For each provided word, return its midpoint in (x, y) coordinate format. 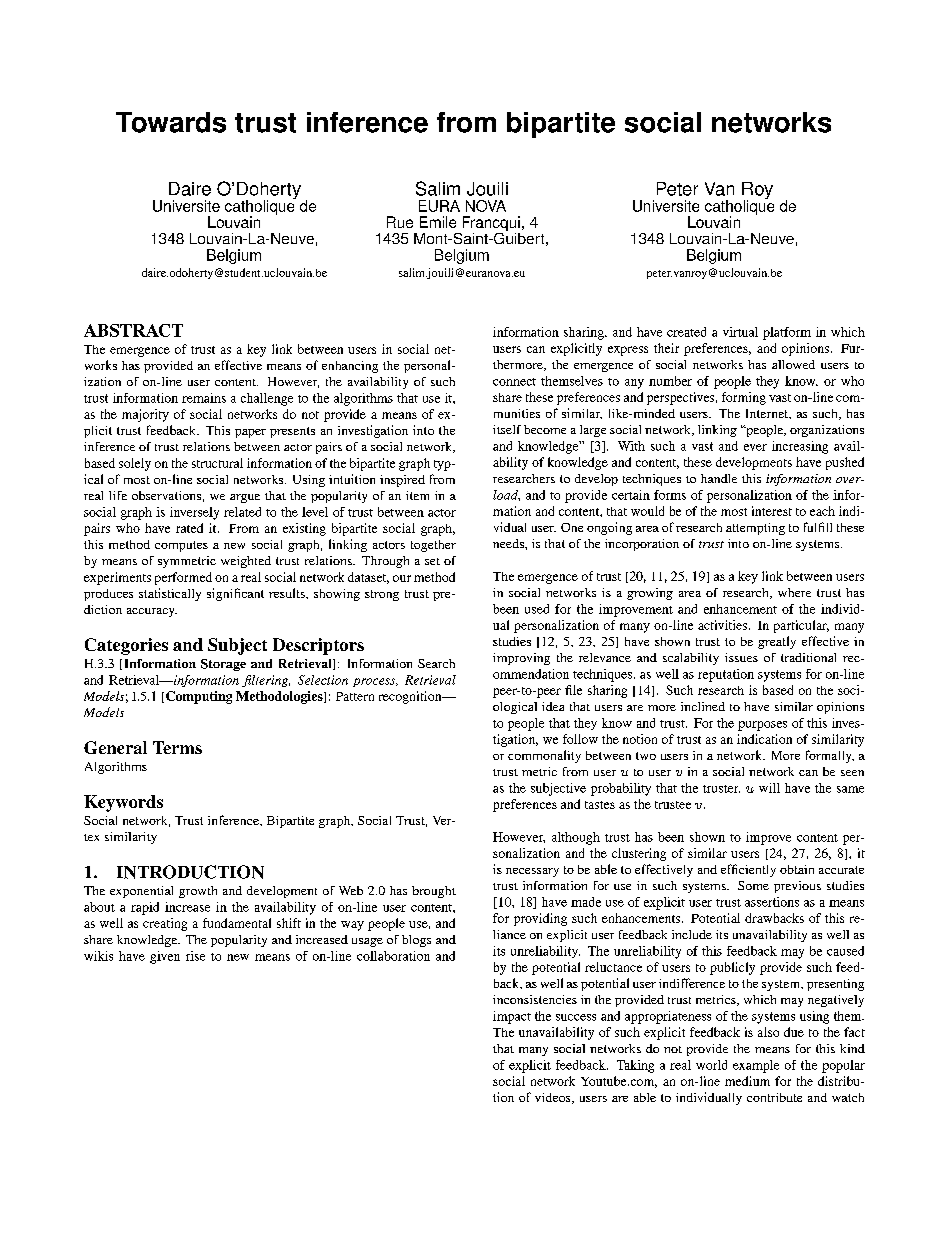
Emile (438, 222)
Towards (171, 122)
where (794, 592)
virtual (740, 332)
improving (521, 659)
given (165, 957)
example (756, 1066)
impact (512, 1017)
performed (183, 578)
